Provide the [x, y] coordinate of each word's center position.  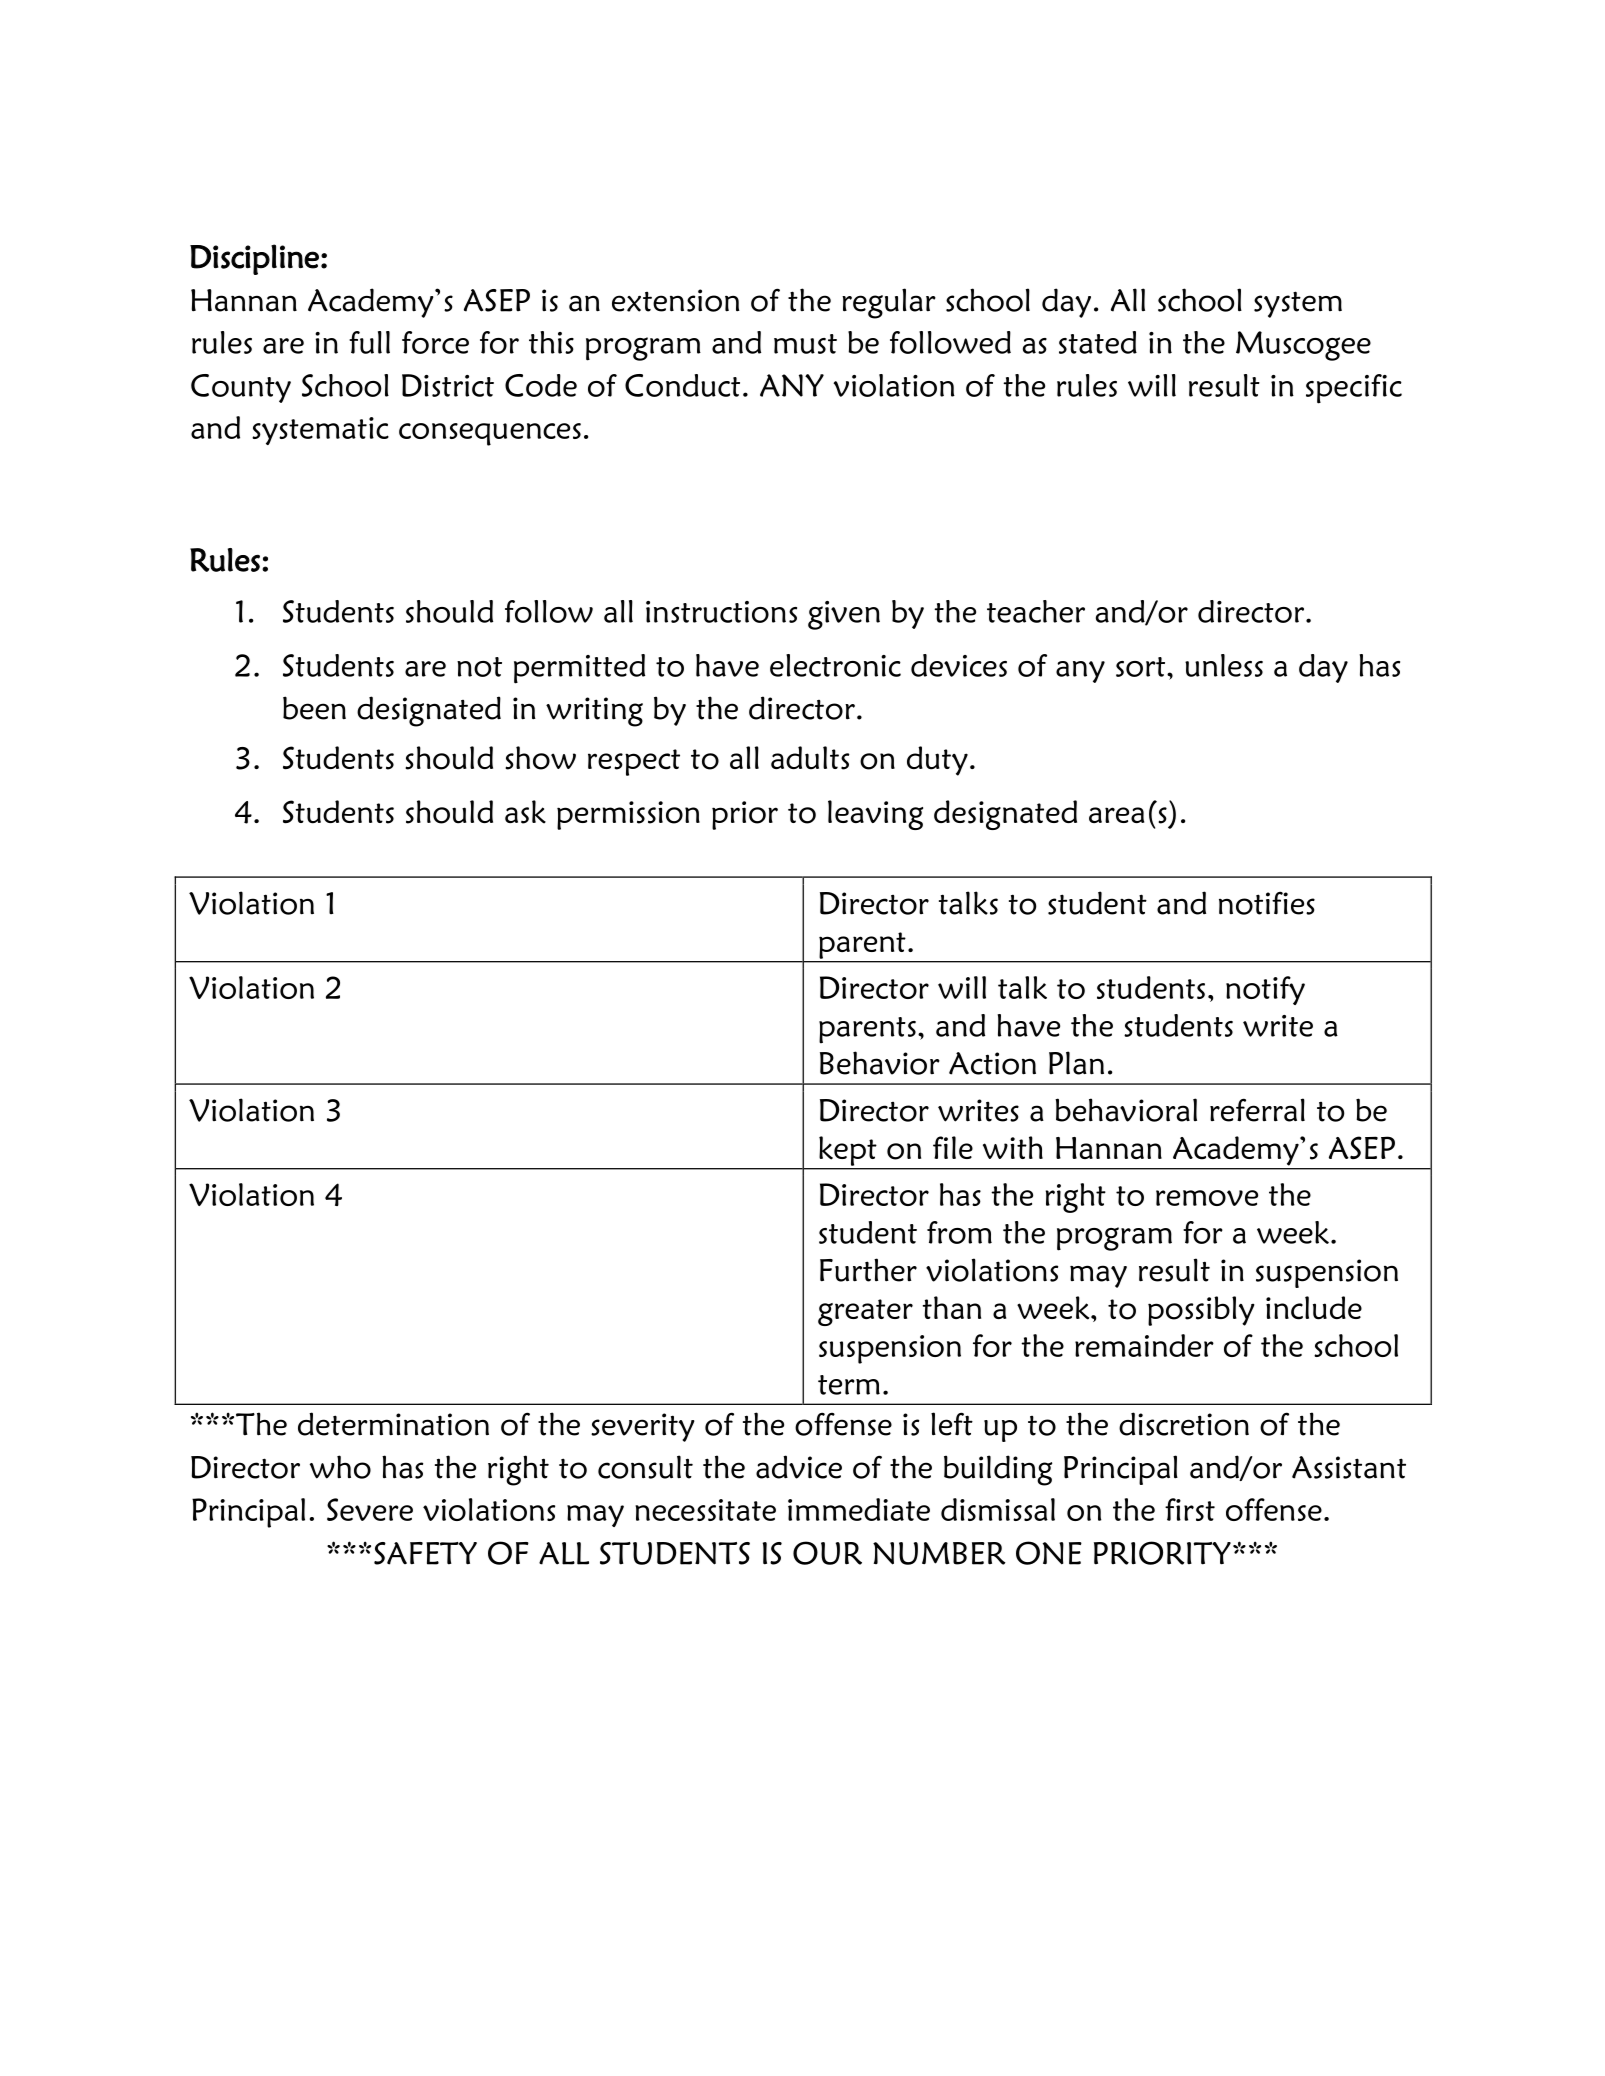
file [953, 1147]
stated [1098, 342]
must [805, 344]
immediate [859, 1509]
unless [1224, 665]
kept [847, 1151]
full [369, 342]
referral [1257, 1110]
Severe [370, 1509]
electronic [835, 665]
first [1190, 1509]
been [314, 708]
